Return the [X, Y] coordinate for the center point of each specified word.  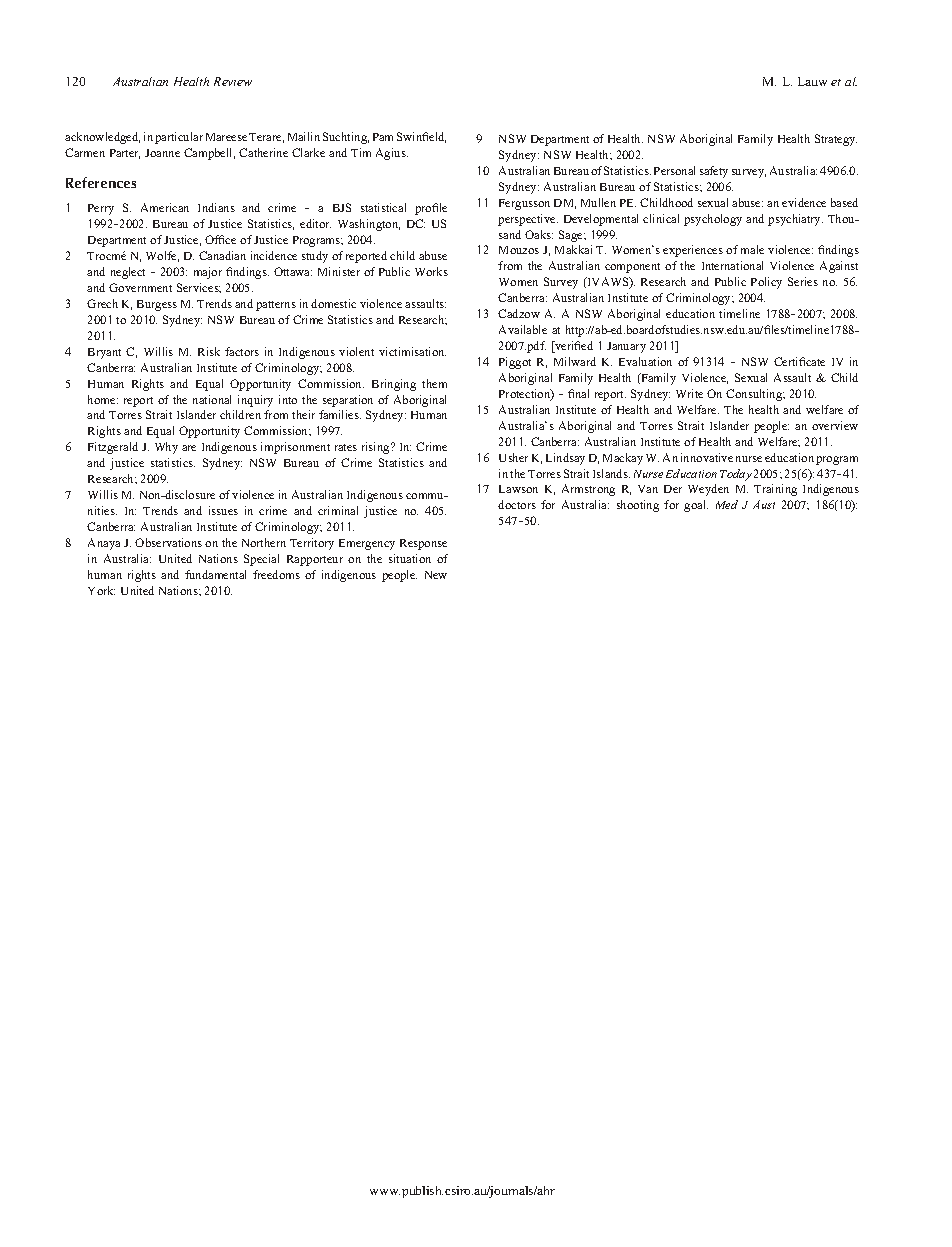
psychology [713, 220]
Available [523, 329]
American [165, 207]
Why [166, 448]
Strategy [836, 140]
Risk [209, 351]
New [436, 575]
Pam [383, 137]
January [626, 347]
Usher [513, 457]
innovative [707, 457]
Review [233, 81]
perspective [528, 220]
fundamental [215, 574]
